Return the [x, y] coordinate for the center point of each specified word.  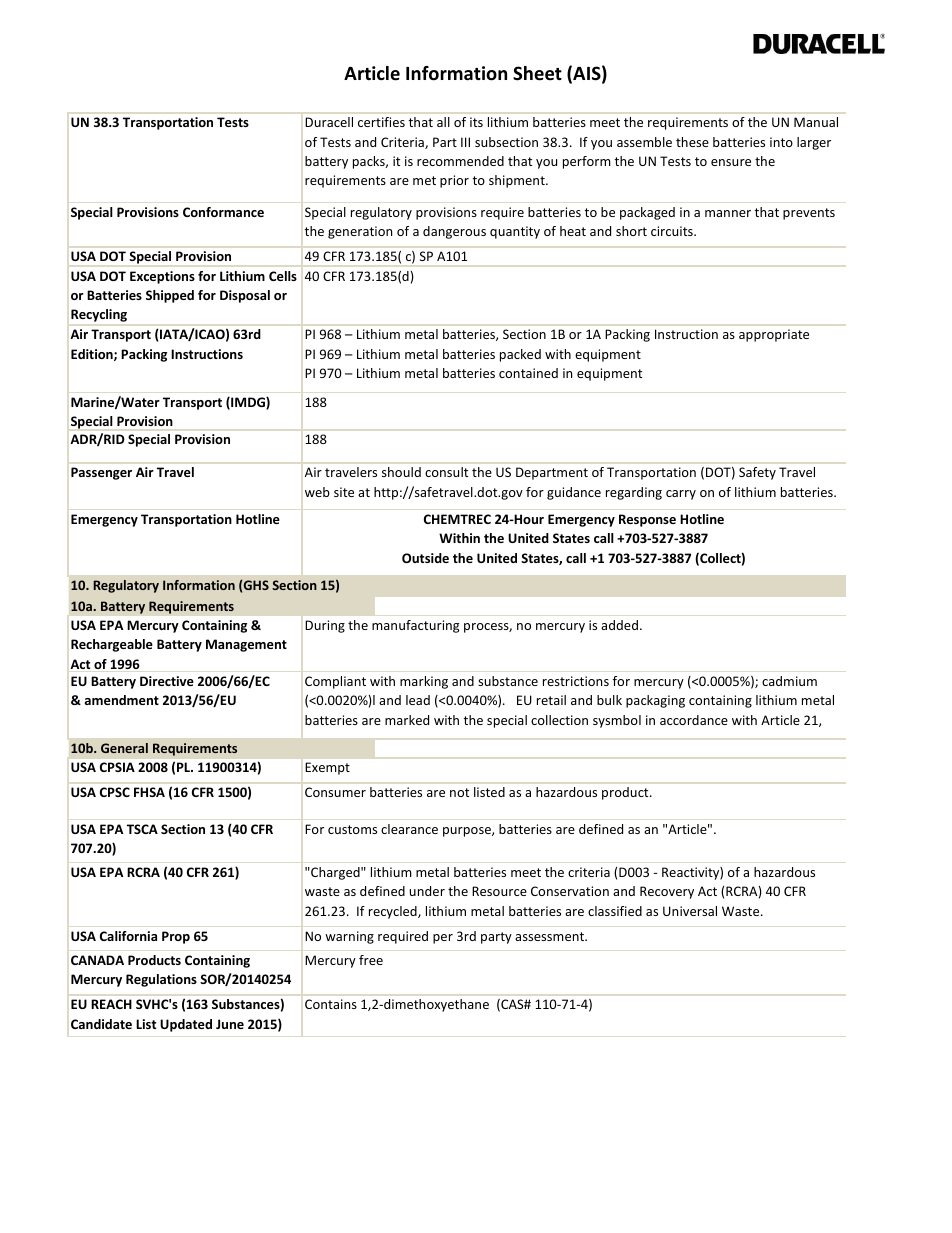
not [459, 792]
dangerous [454, 232]
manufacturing [415, 626]
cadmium [789, 681]
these [692, 142]
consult [446, 472]
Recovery [667, 892]
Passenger [101, 473]
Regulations [161, 980]
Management [246, 645]
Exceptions [162, 277]
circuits [673, 231]
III [465, 142]
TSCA [142, 829]
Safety [757, 473]
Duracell [329, 122]
